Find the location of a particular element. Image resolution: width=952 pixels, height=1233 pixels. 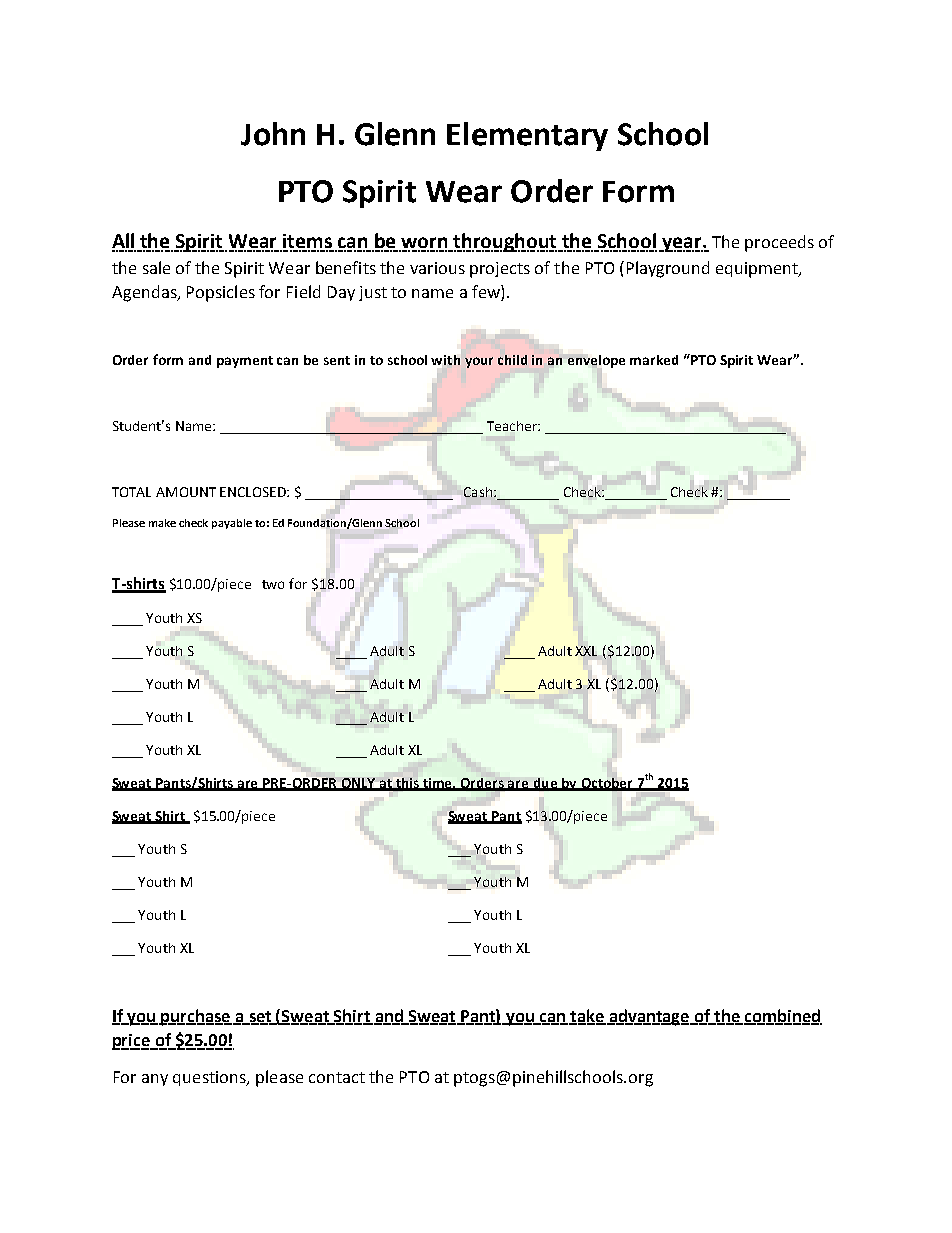

contact is located at coordinates (337, 1077).
